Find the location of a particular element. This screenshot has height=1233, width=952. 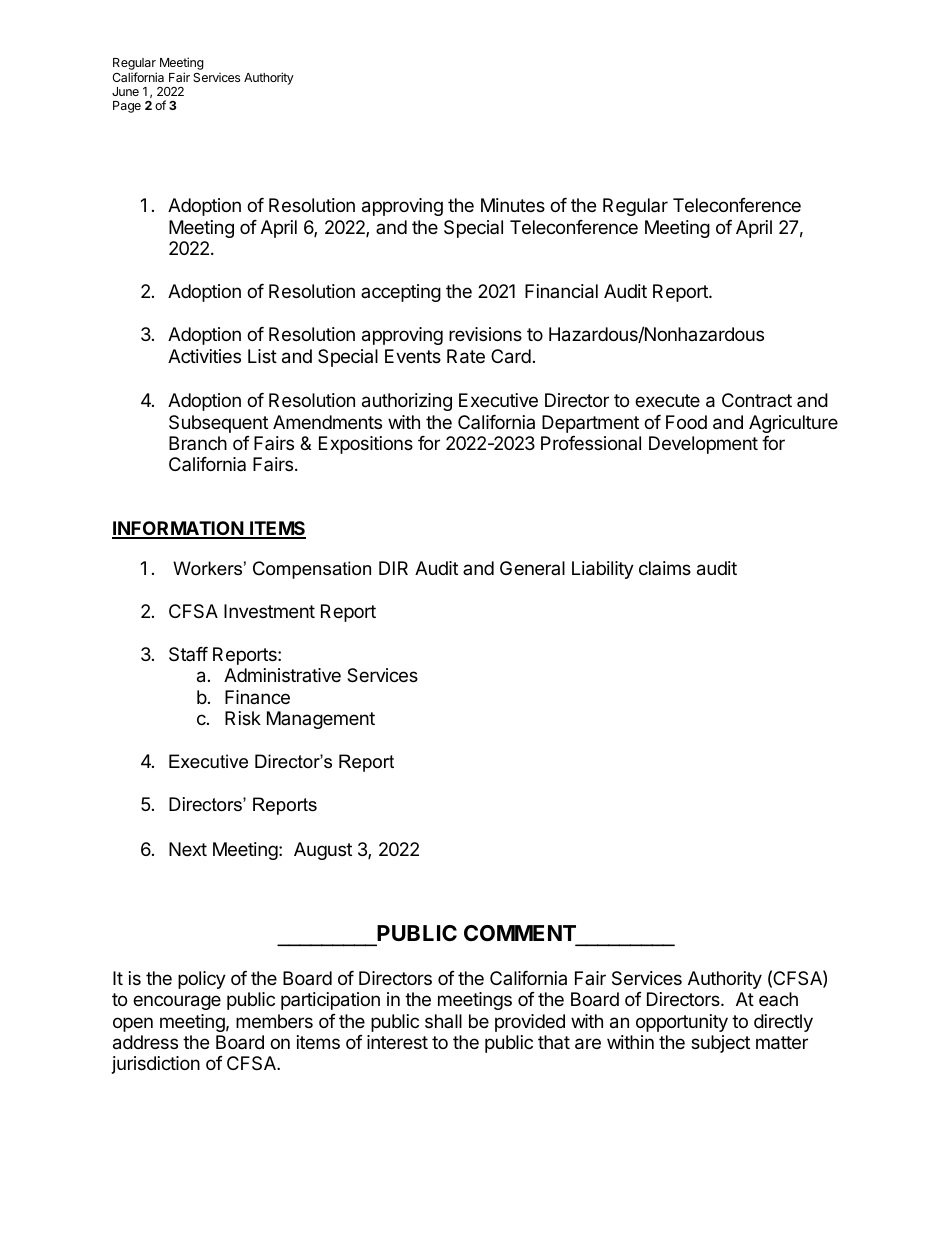

shall is located at coordinates (443, 1021).
